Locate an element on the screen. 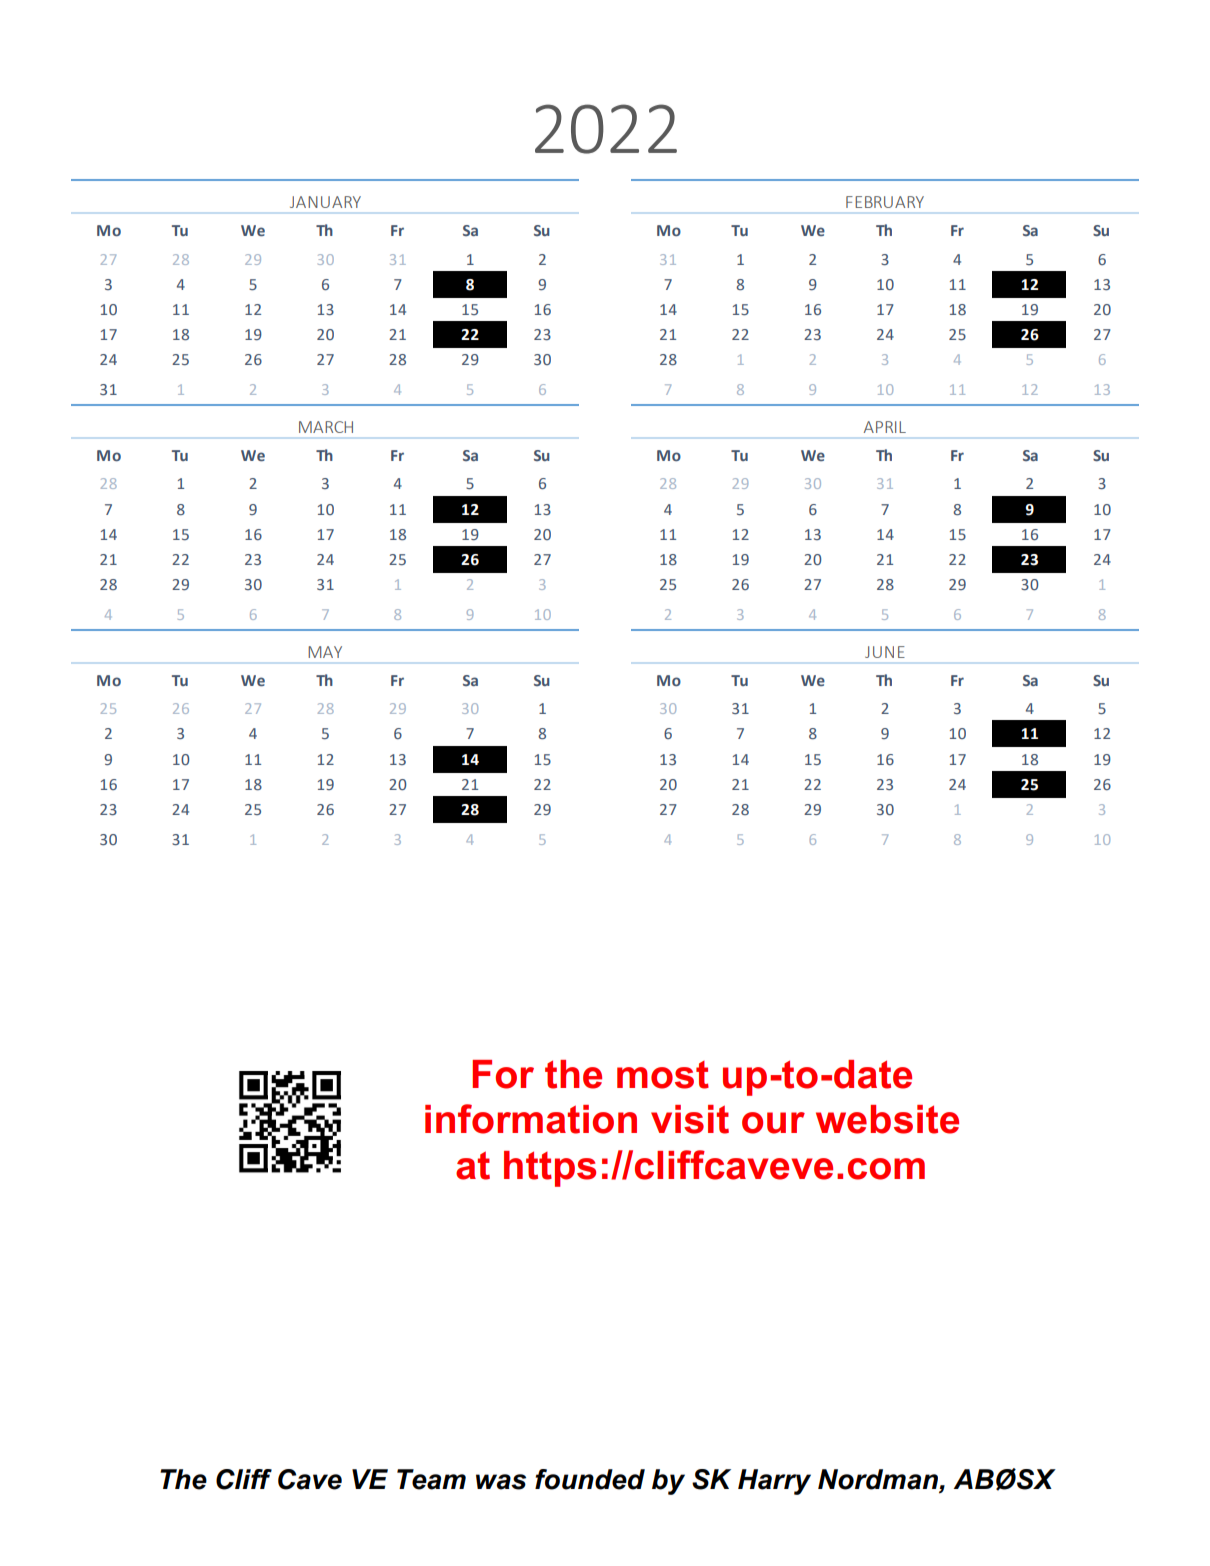  most is located at coordinates (663, 1075).
